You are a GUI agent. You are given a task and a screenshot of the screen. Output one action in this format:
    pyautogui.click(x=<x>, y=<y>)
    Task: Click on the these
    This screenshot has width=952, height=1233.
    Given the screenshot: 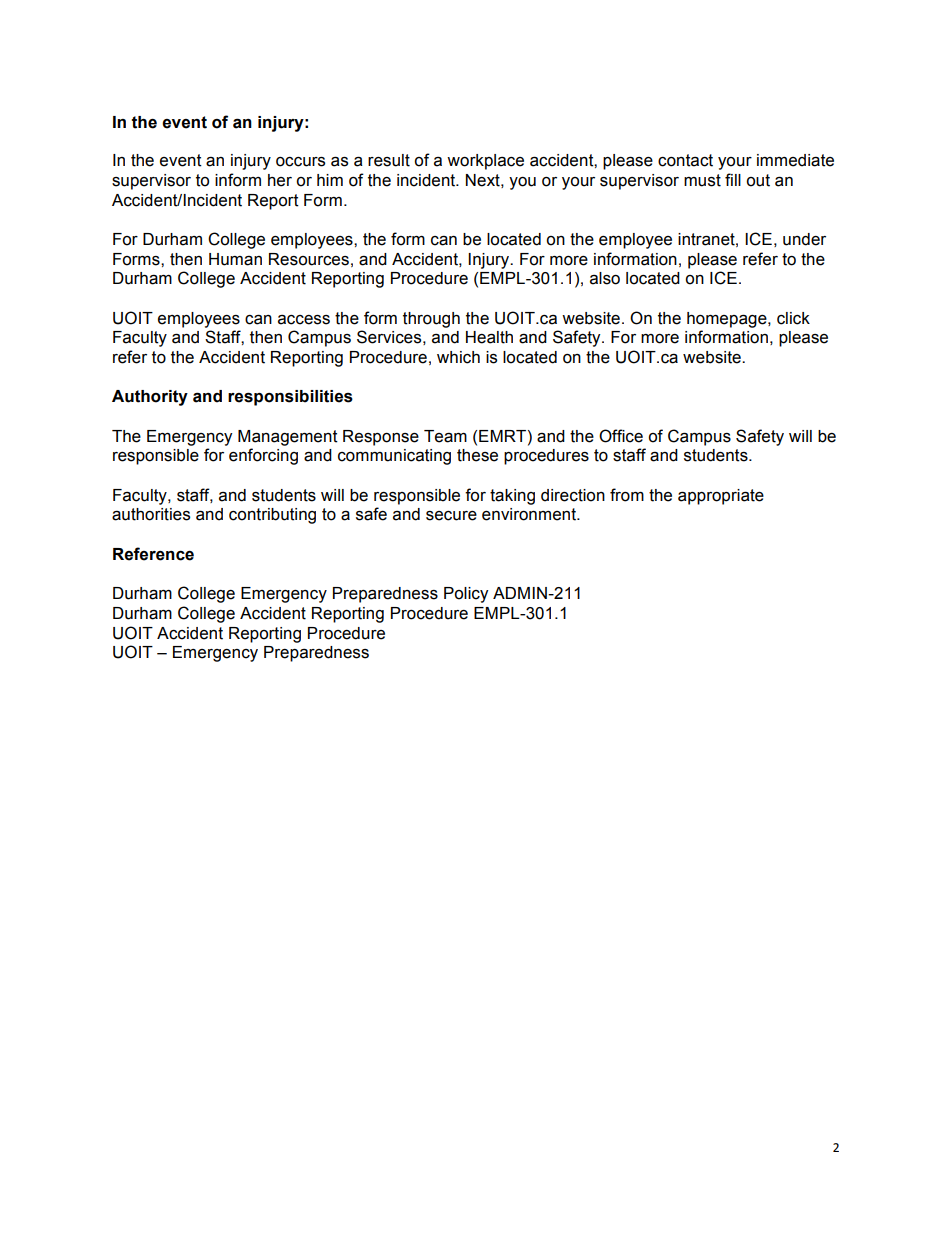 What is the action you would take?
    pyautogui.click(x=477, y=455)
